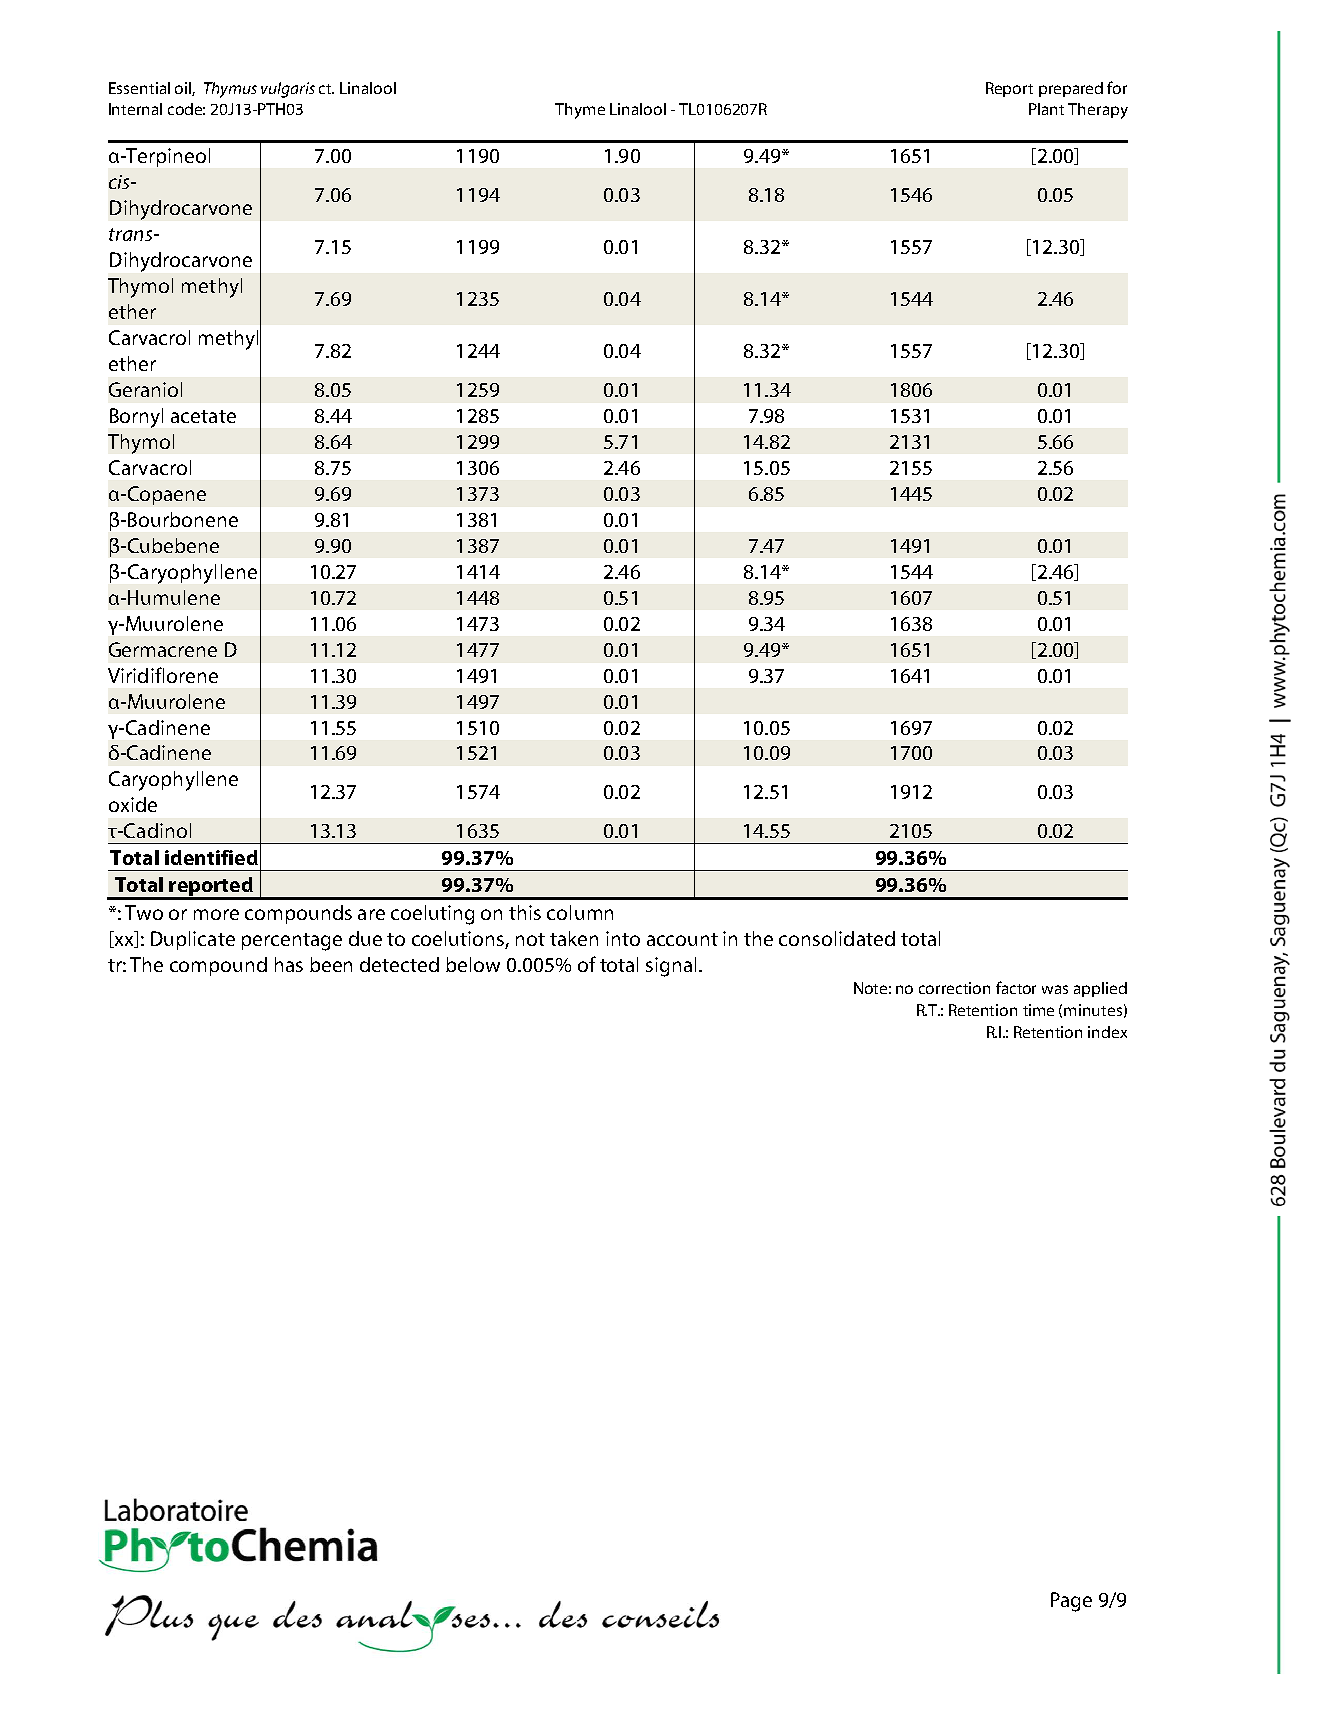 The image size is (1322, 1710). What do you see at coordinates (230, 90) in the screenshot?
I see `Thymus` at bounding box center [230, 90].
